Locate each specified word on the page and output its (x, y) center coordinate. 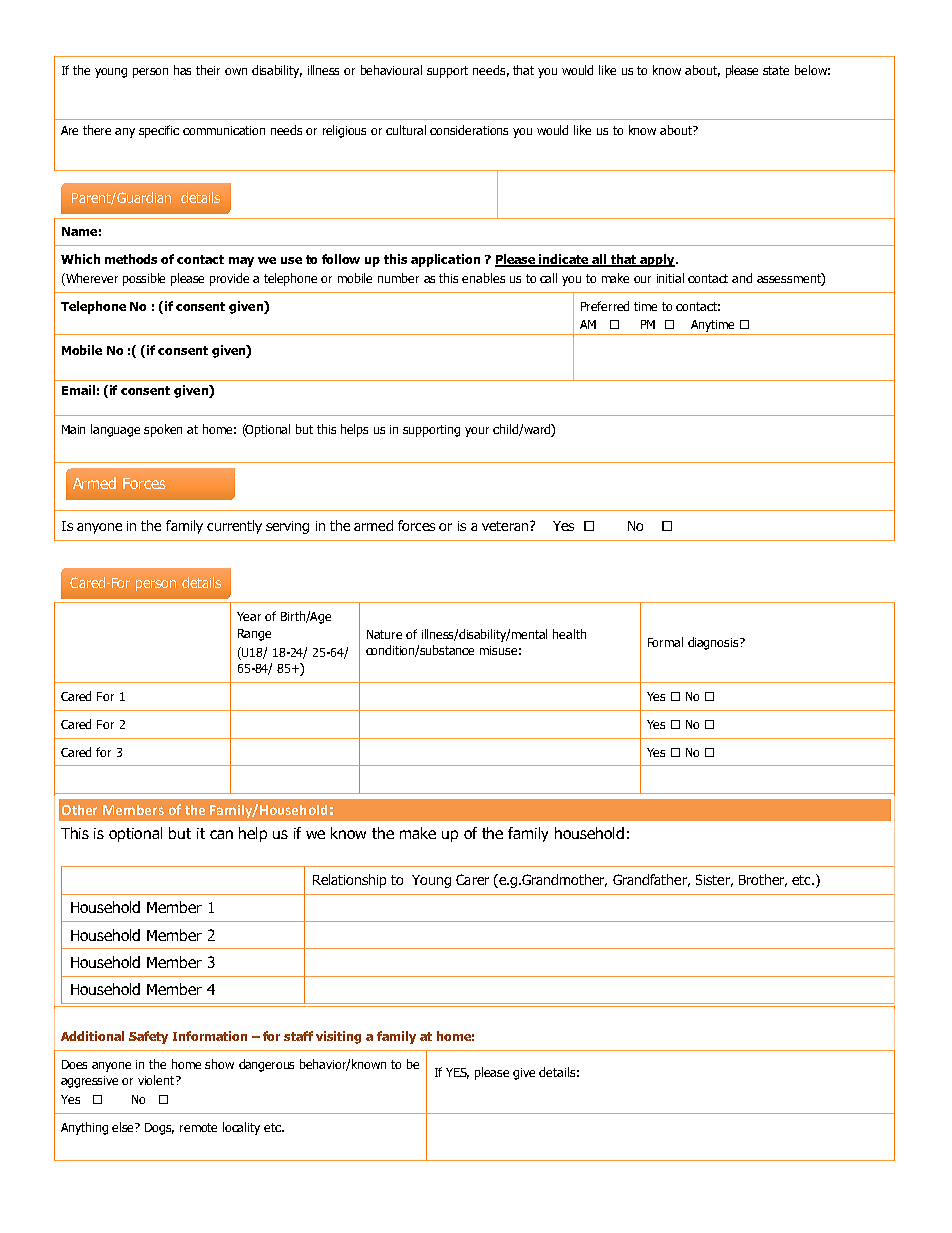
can (221, 834)
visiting (338, 1037)
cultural (406, 130)
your (477, 432)
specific (159, 131)
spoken (163, 430)
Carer (472, 879)
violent (157, 1080)
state (776, 70)
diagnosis (714, 643)
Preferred (605, 306)
